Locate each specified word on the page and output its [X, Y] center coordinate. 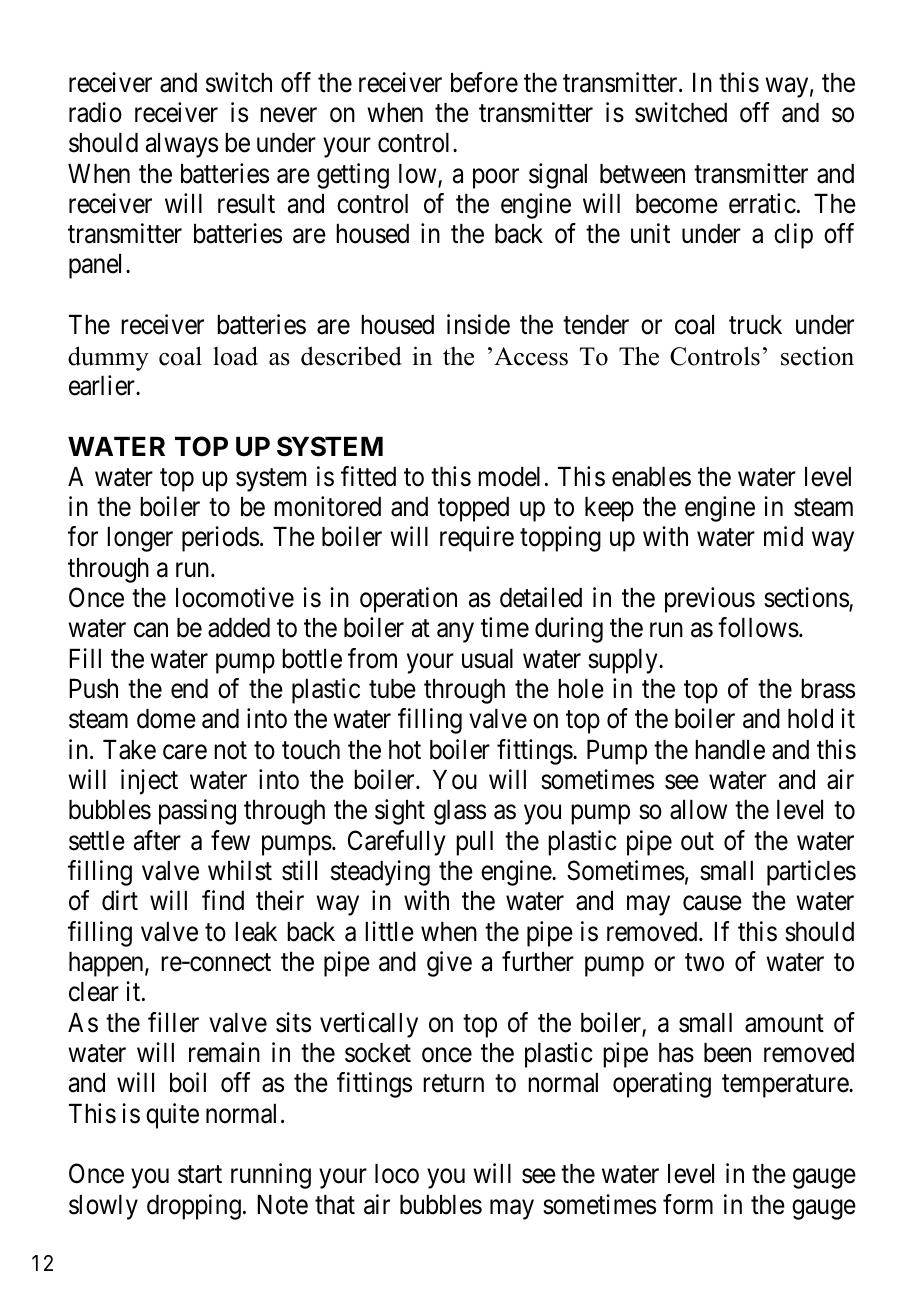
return [453, 1084]
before [484, 82]
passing [197, 812]
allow [698, 810]
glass [460, 812]
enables [651, 477]
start [200, 1175]
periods [220, 539]
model [509, 477]
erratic [762, 203]
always [182, 145]
